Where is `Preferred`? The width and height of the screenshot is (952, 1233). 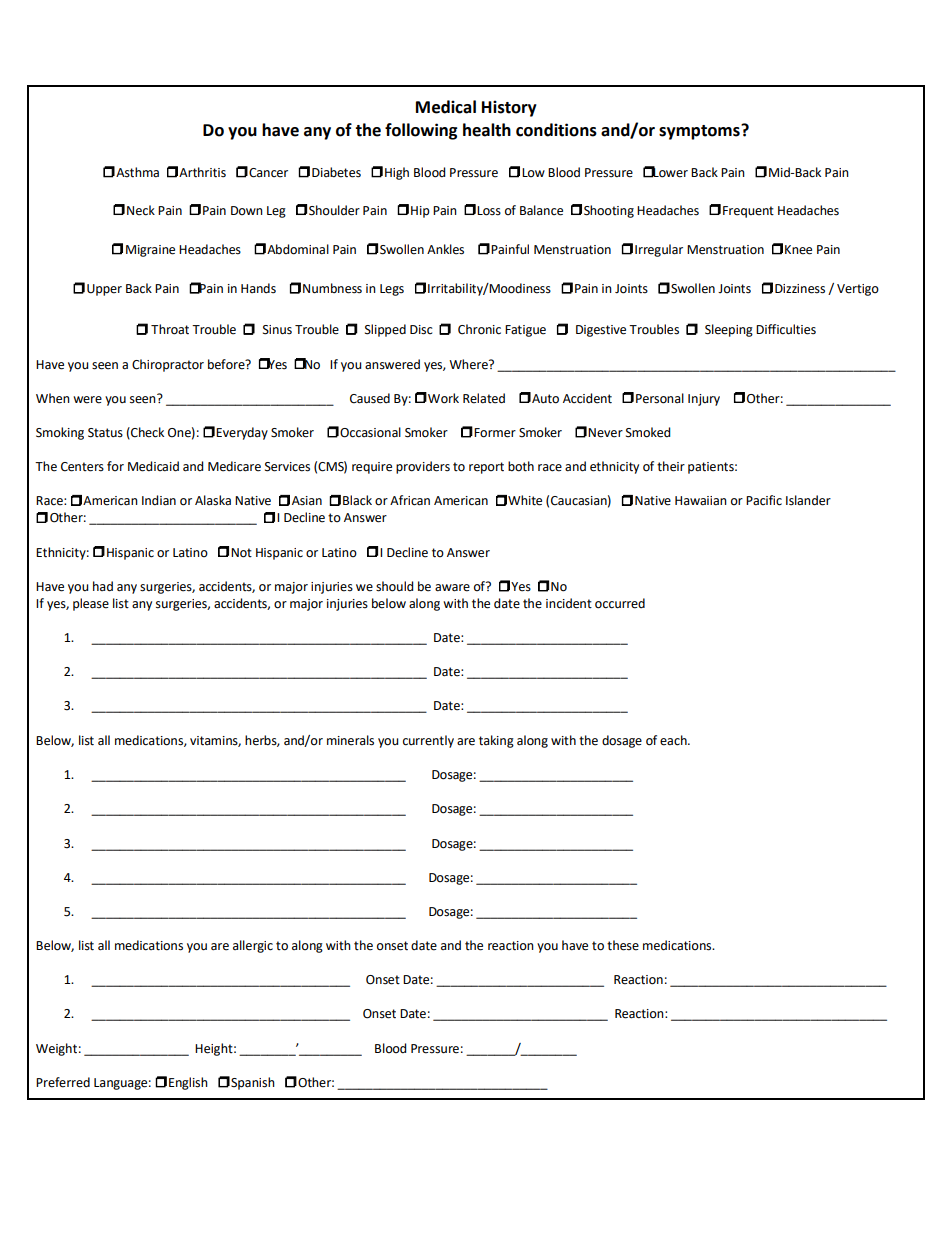 Preferred is located at coordinates (63, 1082).
